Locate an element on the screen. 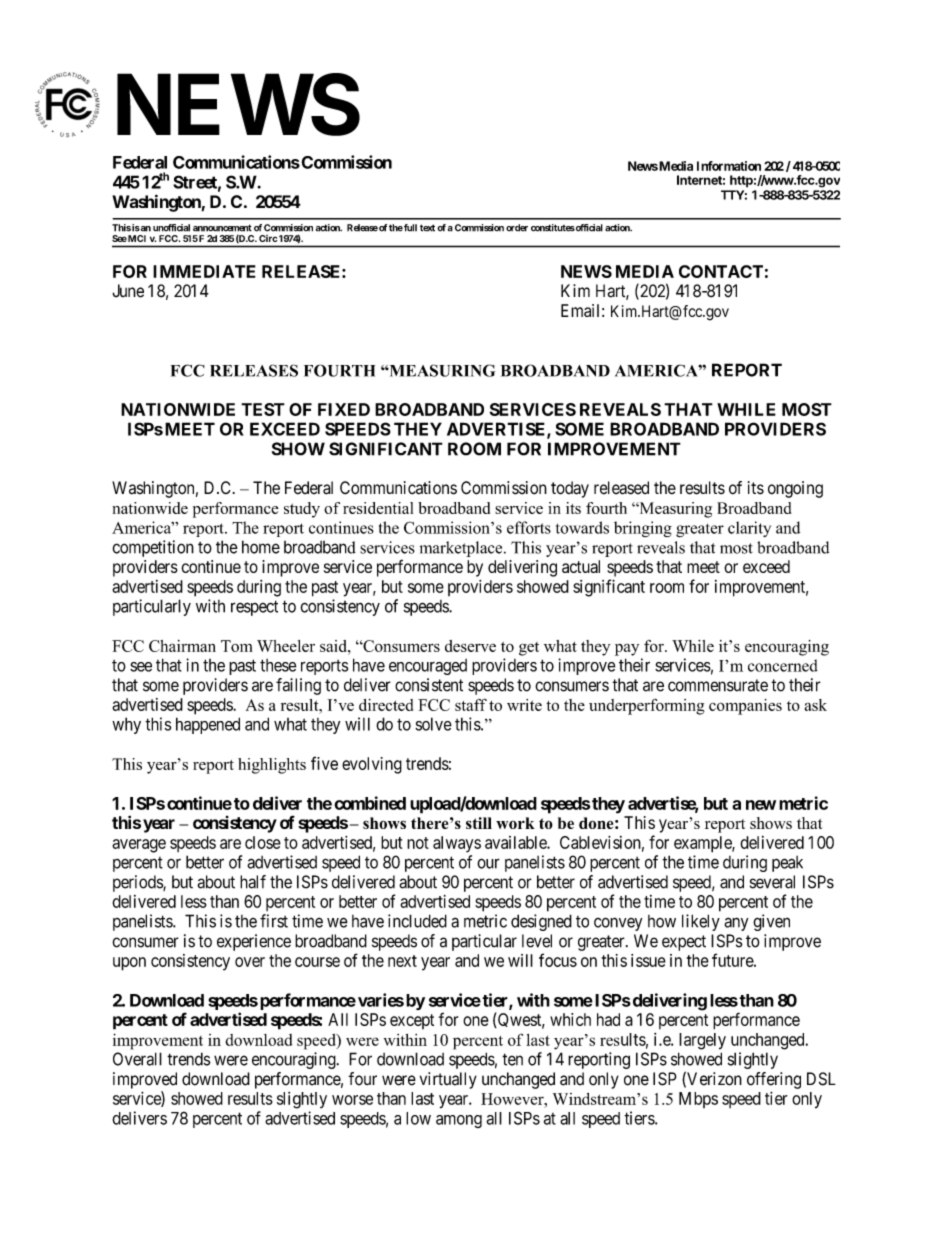 The image size is (952, 1233). Information is located at coordinates (729, 166).
